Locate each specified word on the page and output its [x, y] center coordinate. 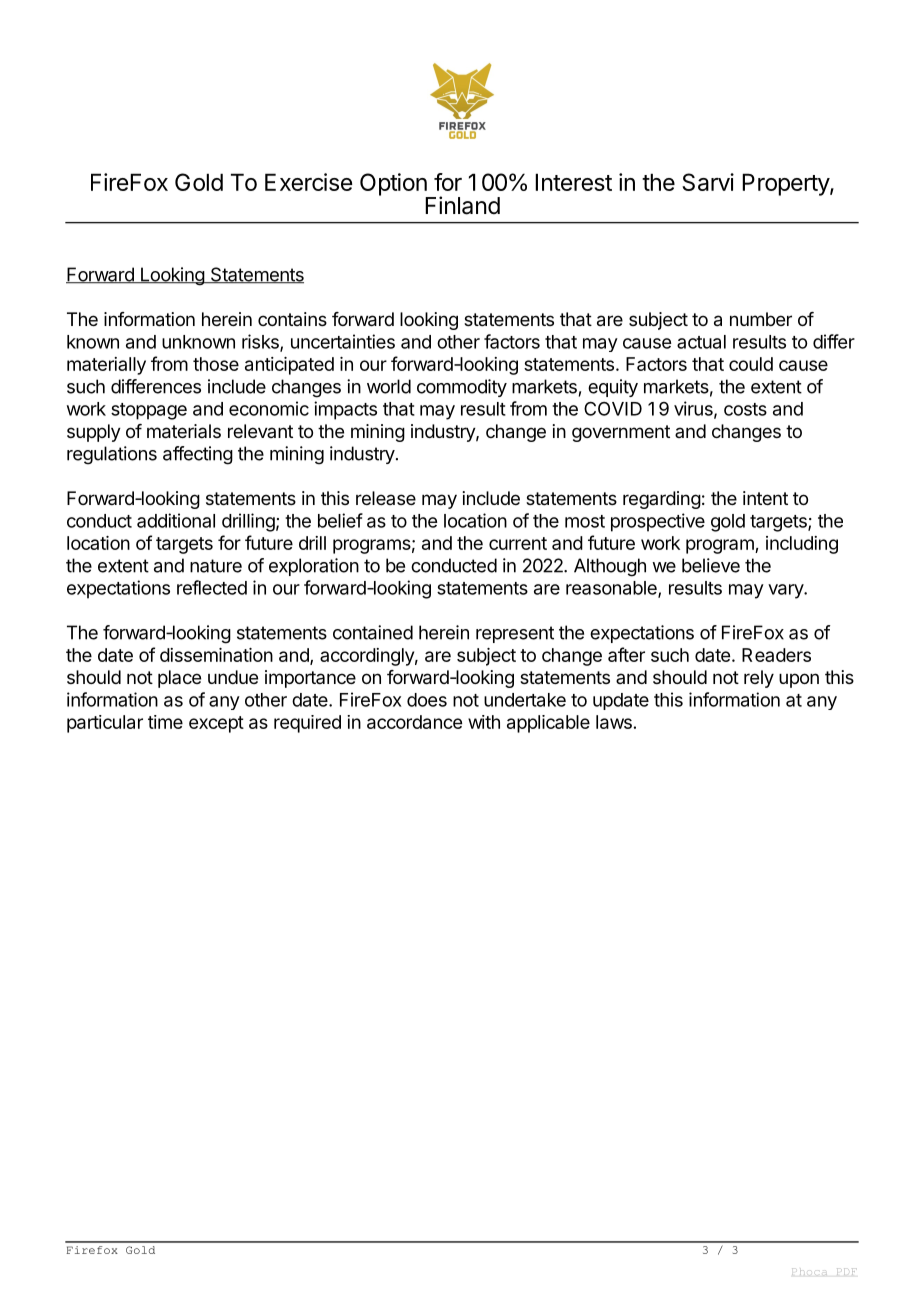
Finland [462, 205]
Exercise [308, 182]
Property [786, 184]
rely [759, 679]
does [427, 700]
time [165, 722]
